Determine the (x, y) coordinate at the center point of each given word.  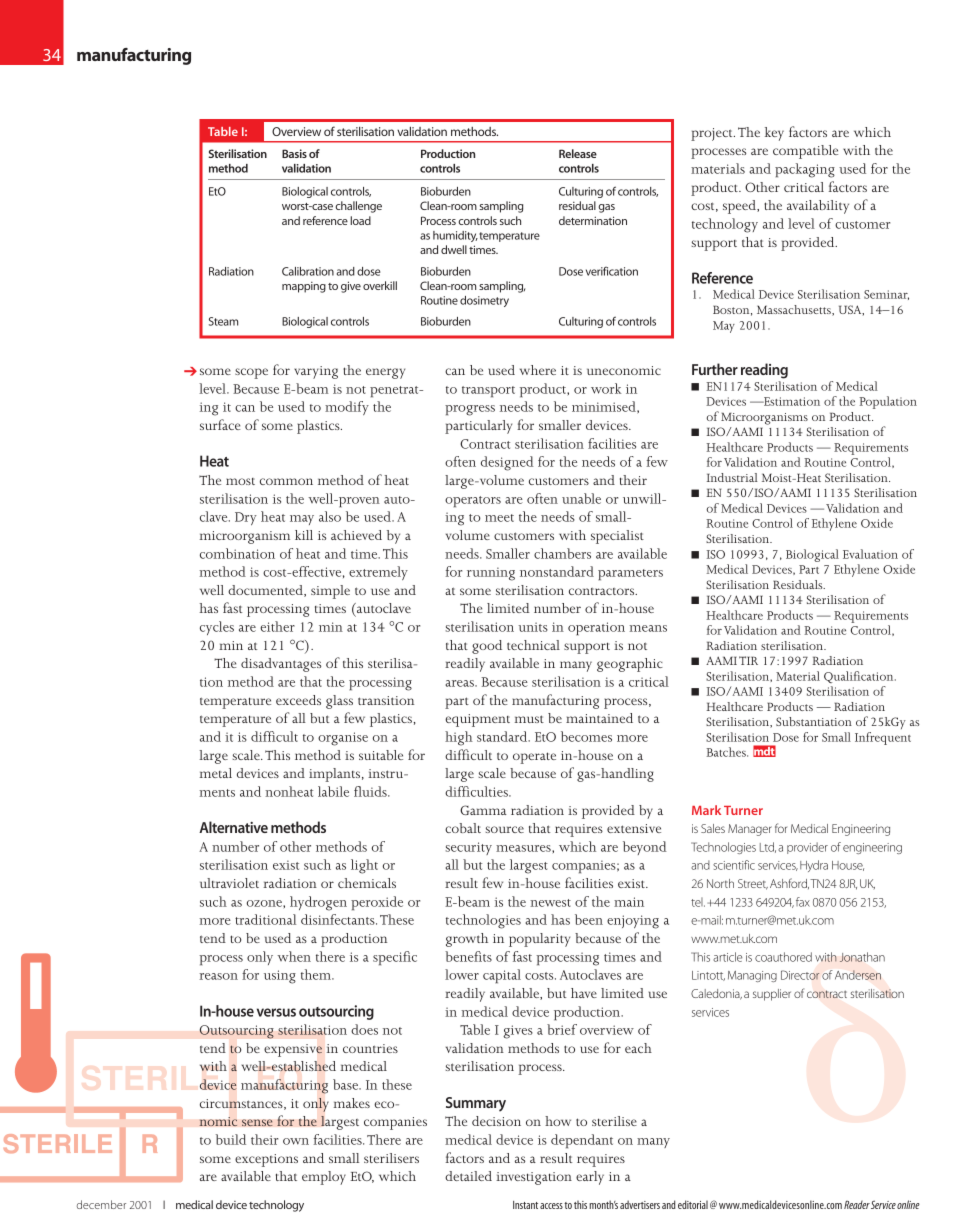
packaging (805, 170)
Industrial (732, 477)
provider (807, 848)
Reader (857, 1204)
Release (578, 153)
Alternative (233, 827)
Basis (294, 153)
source (504, 829)
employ (324, 1178)
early (590, 1178)
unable (581, 498)
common (286, 481)
